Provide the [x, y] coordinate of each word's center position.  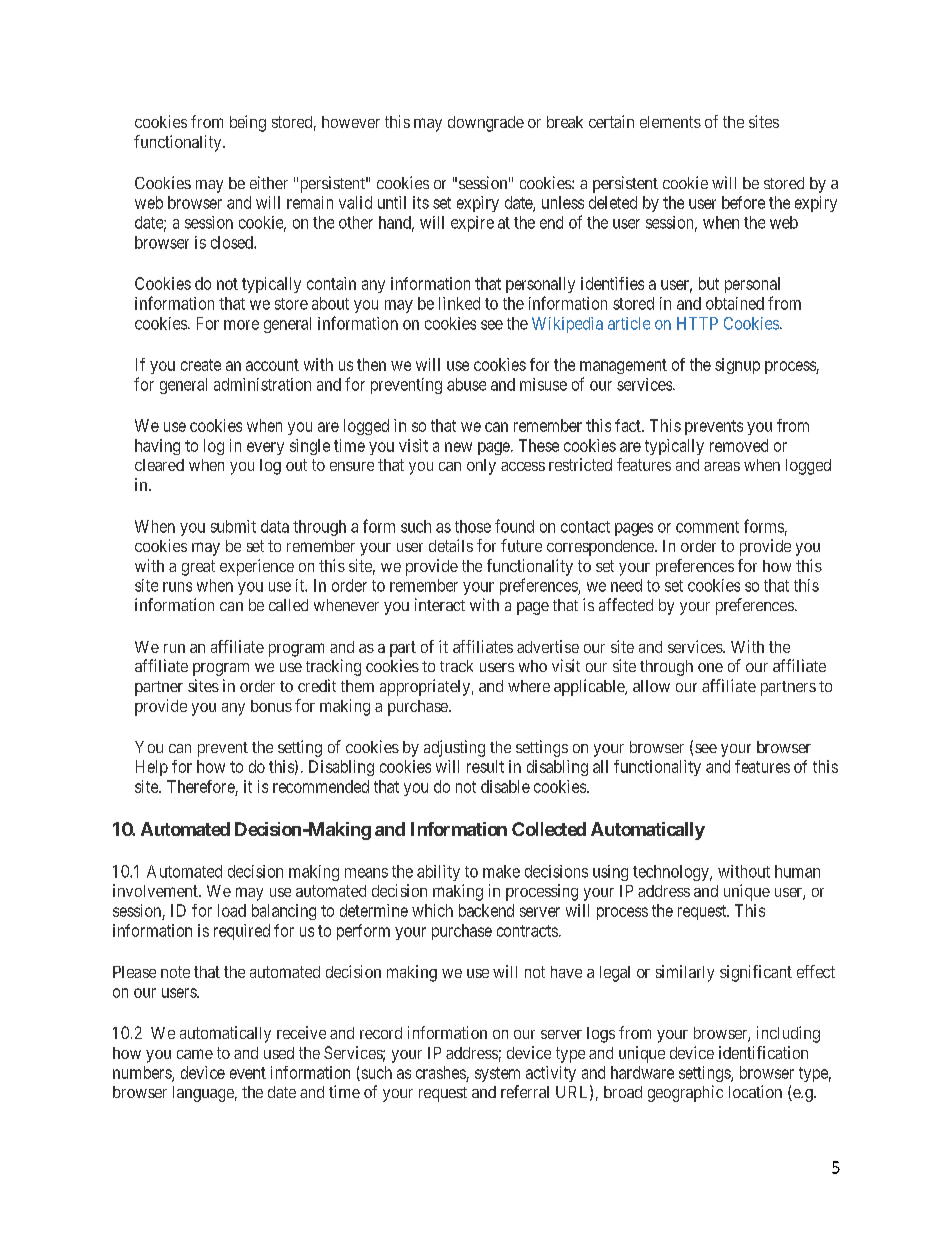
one [710, 667]
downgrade [486, 124]
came [195, 1054]
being [248, 123]
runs [177, 587]
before [743, 202]
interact [440, 604]
